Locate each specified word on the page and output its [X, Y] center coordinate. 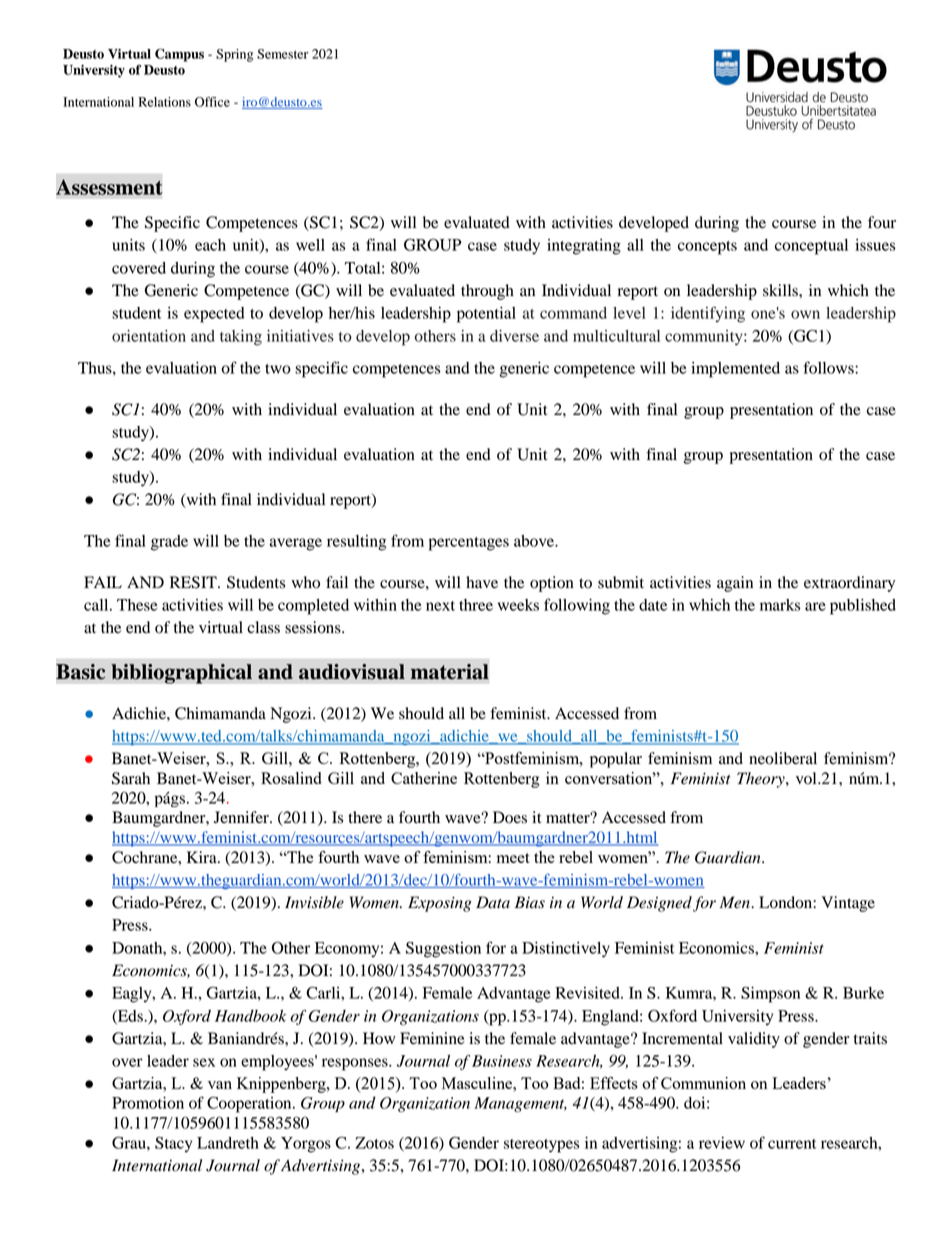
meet [513, 858]
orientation [149, 336]
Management [520, 1104]
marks [780, 605]
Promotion [148, 1103]
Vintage [848, 904]
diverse [514, 336]
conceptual [811, 247]
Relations [165, 102]
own [805, 314]
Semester [282, 54]
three [476, 605]
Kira [203, 857]
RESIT [194, 582]
